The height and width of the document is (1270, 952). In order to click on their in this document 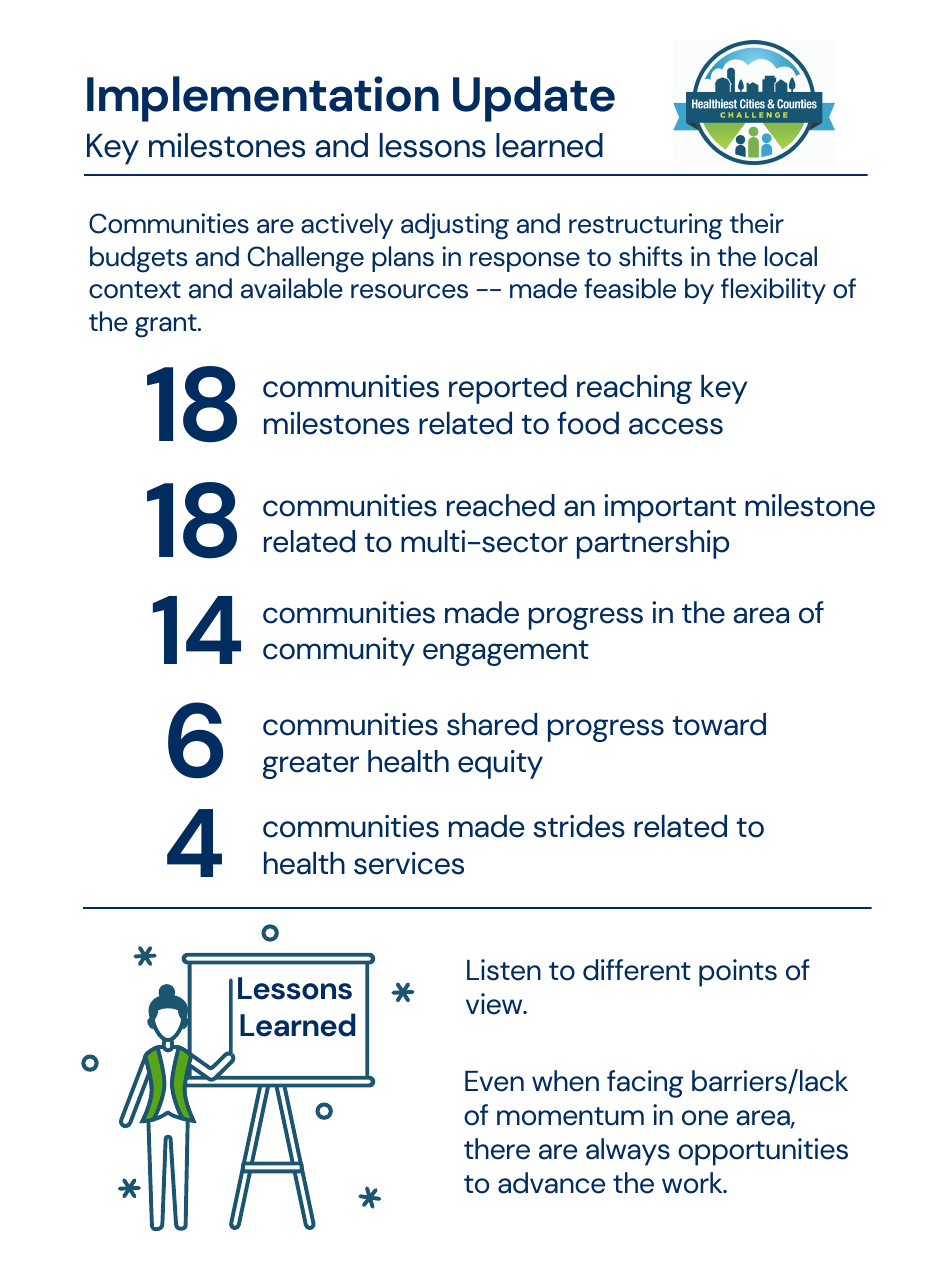, I will do `click(757, 223)`.
